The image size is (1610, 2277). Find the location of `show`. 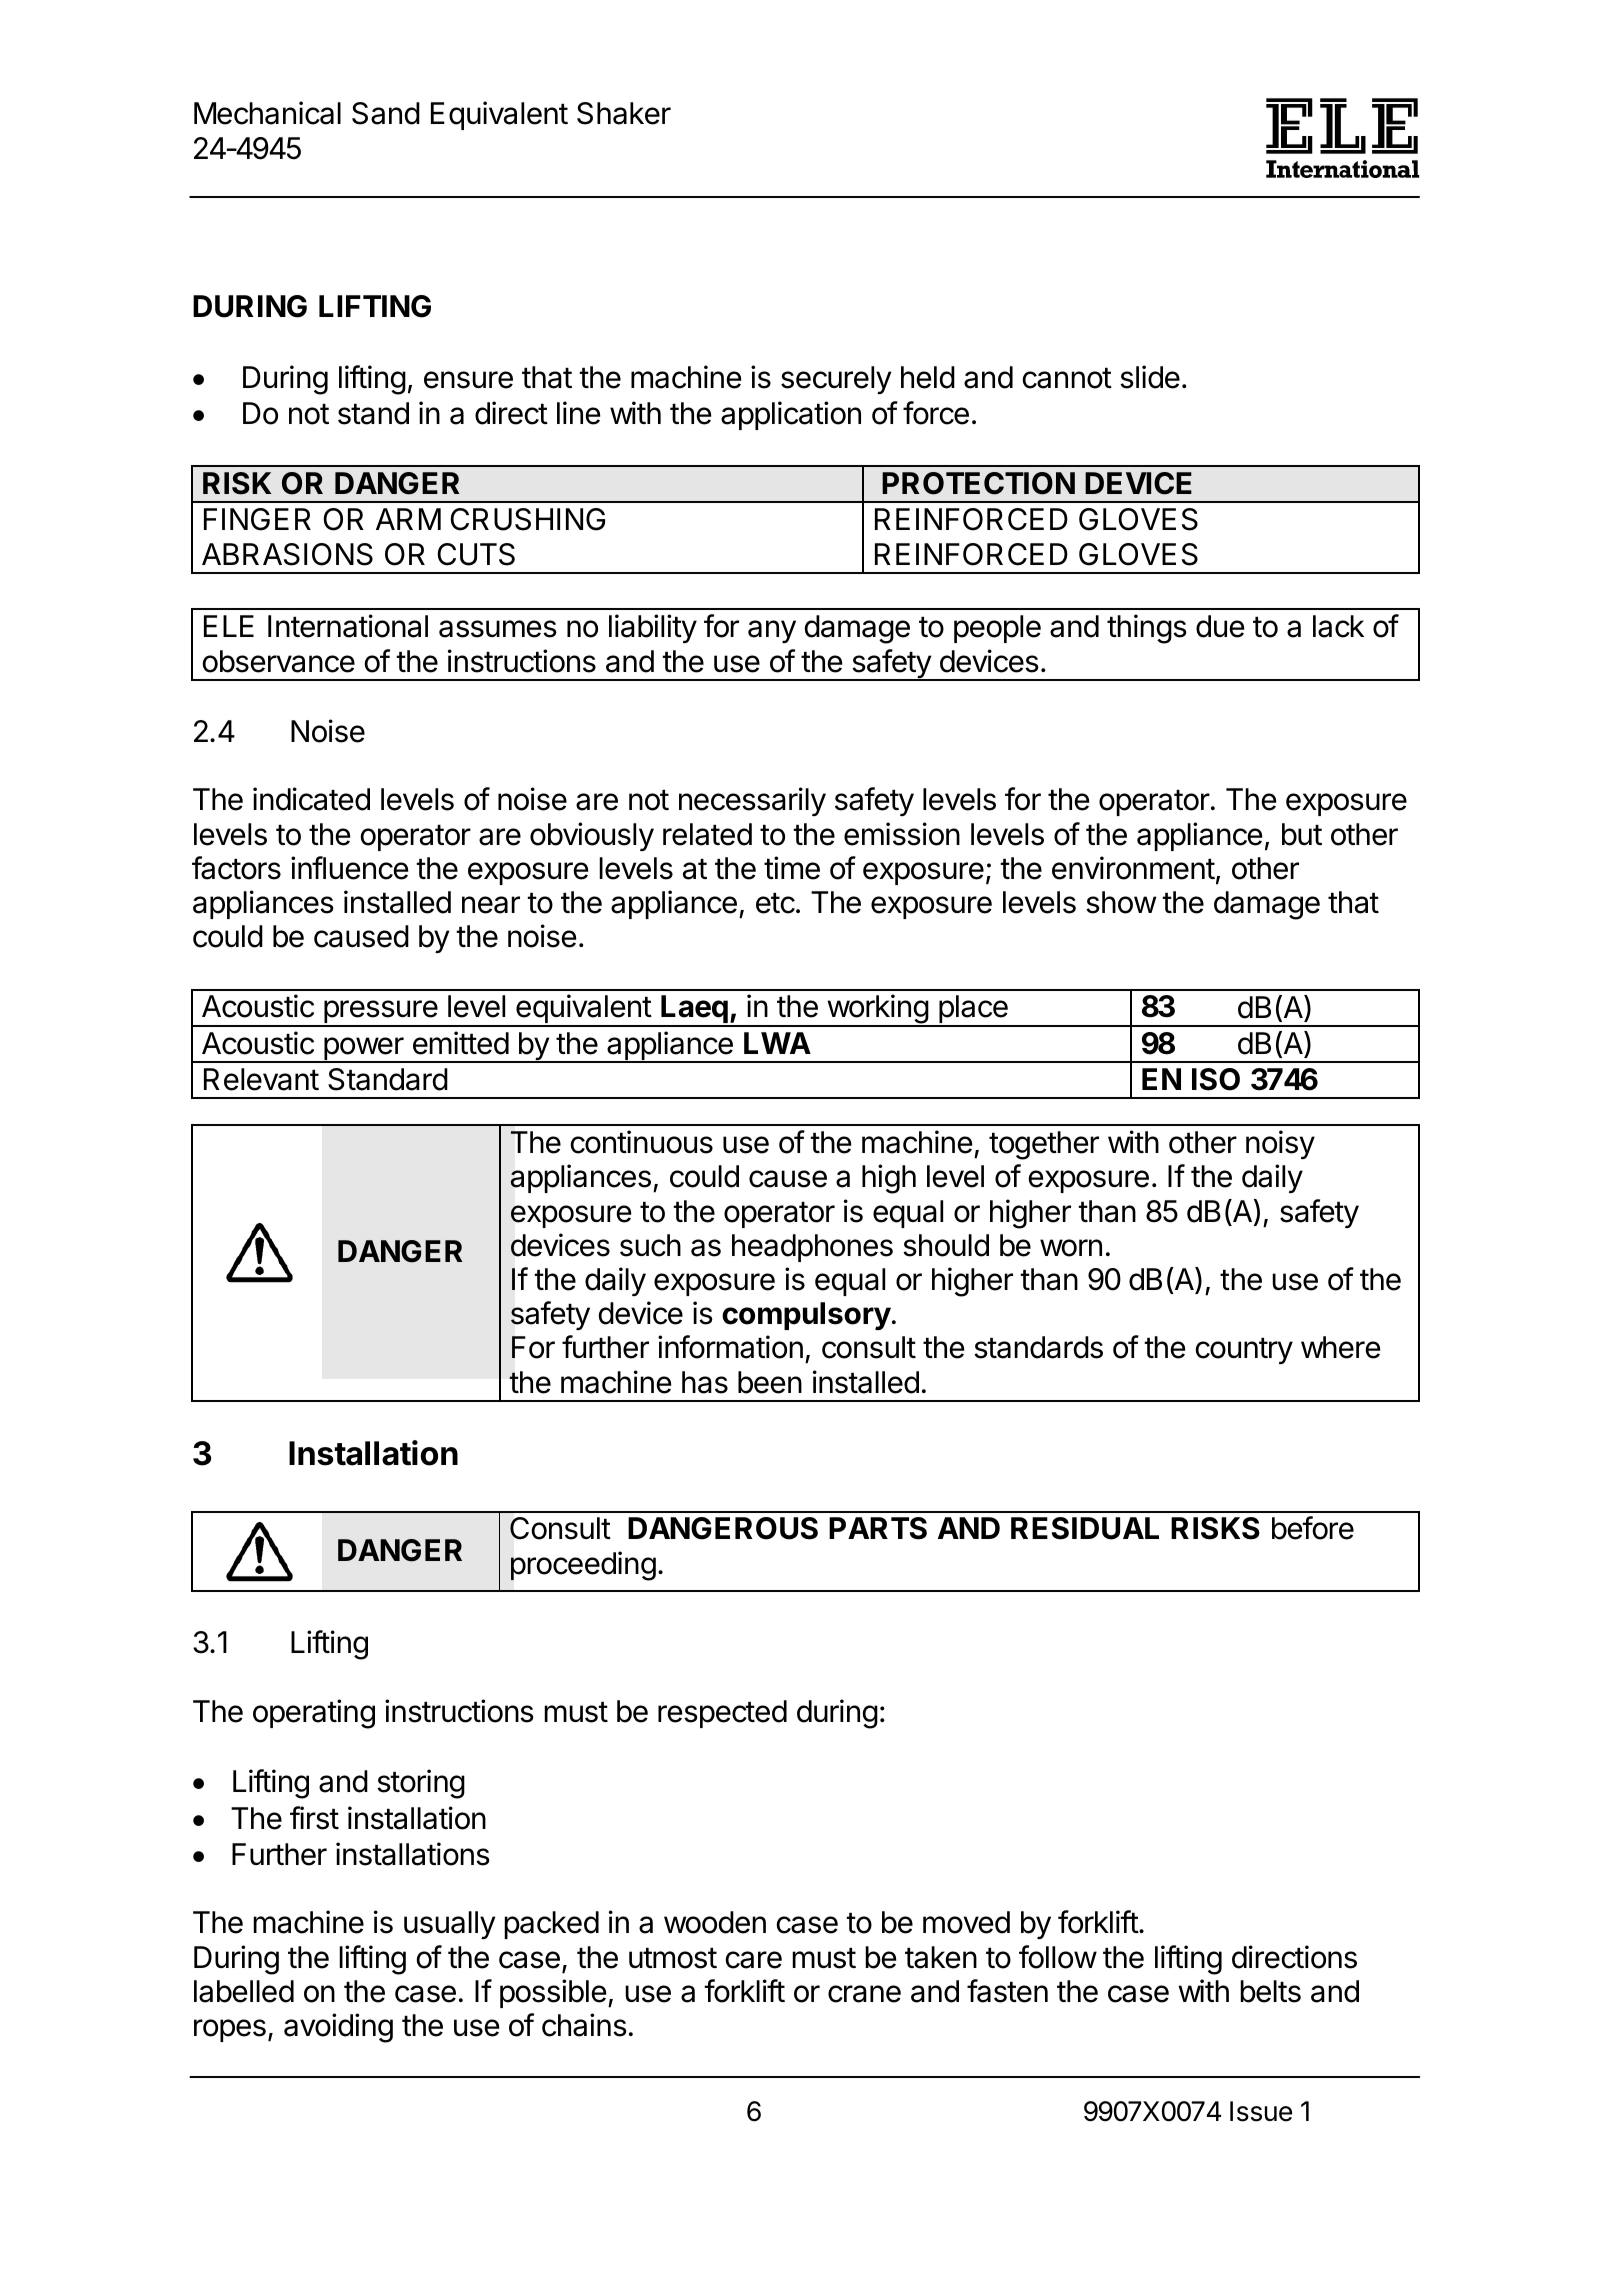

show is located at coordinates (1121, 902).
